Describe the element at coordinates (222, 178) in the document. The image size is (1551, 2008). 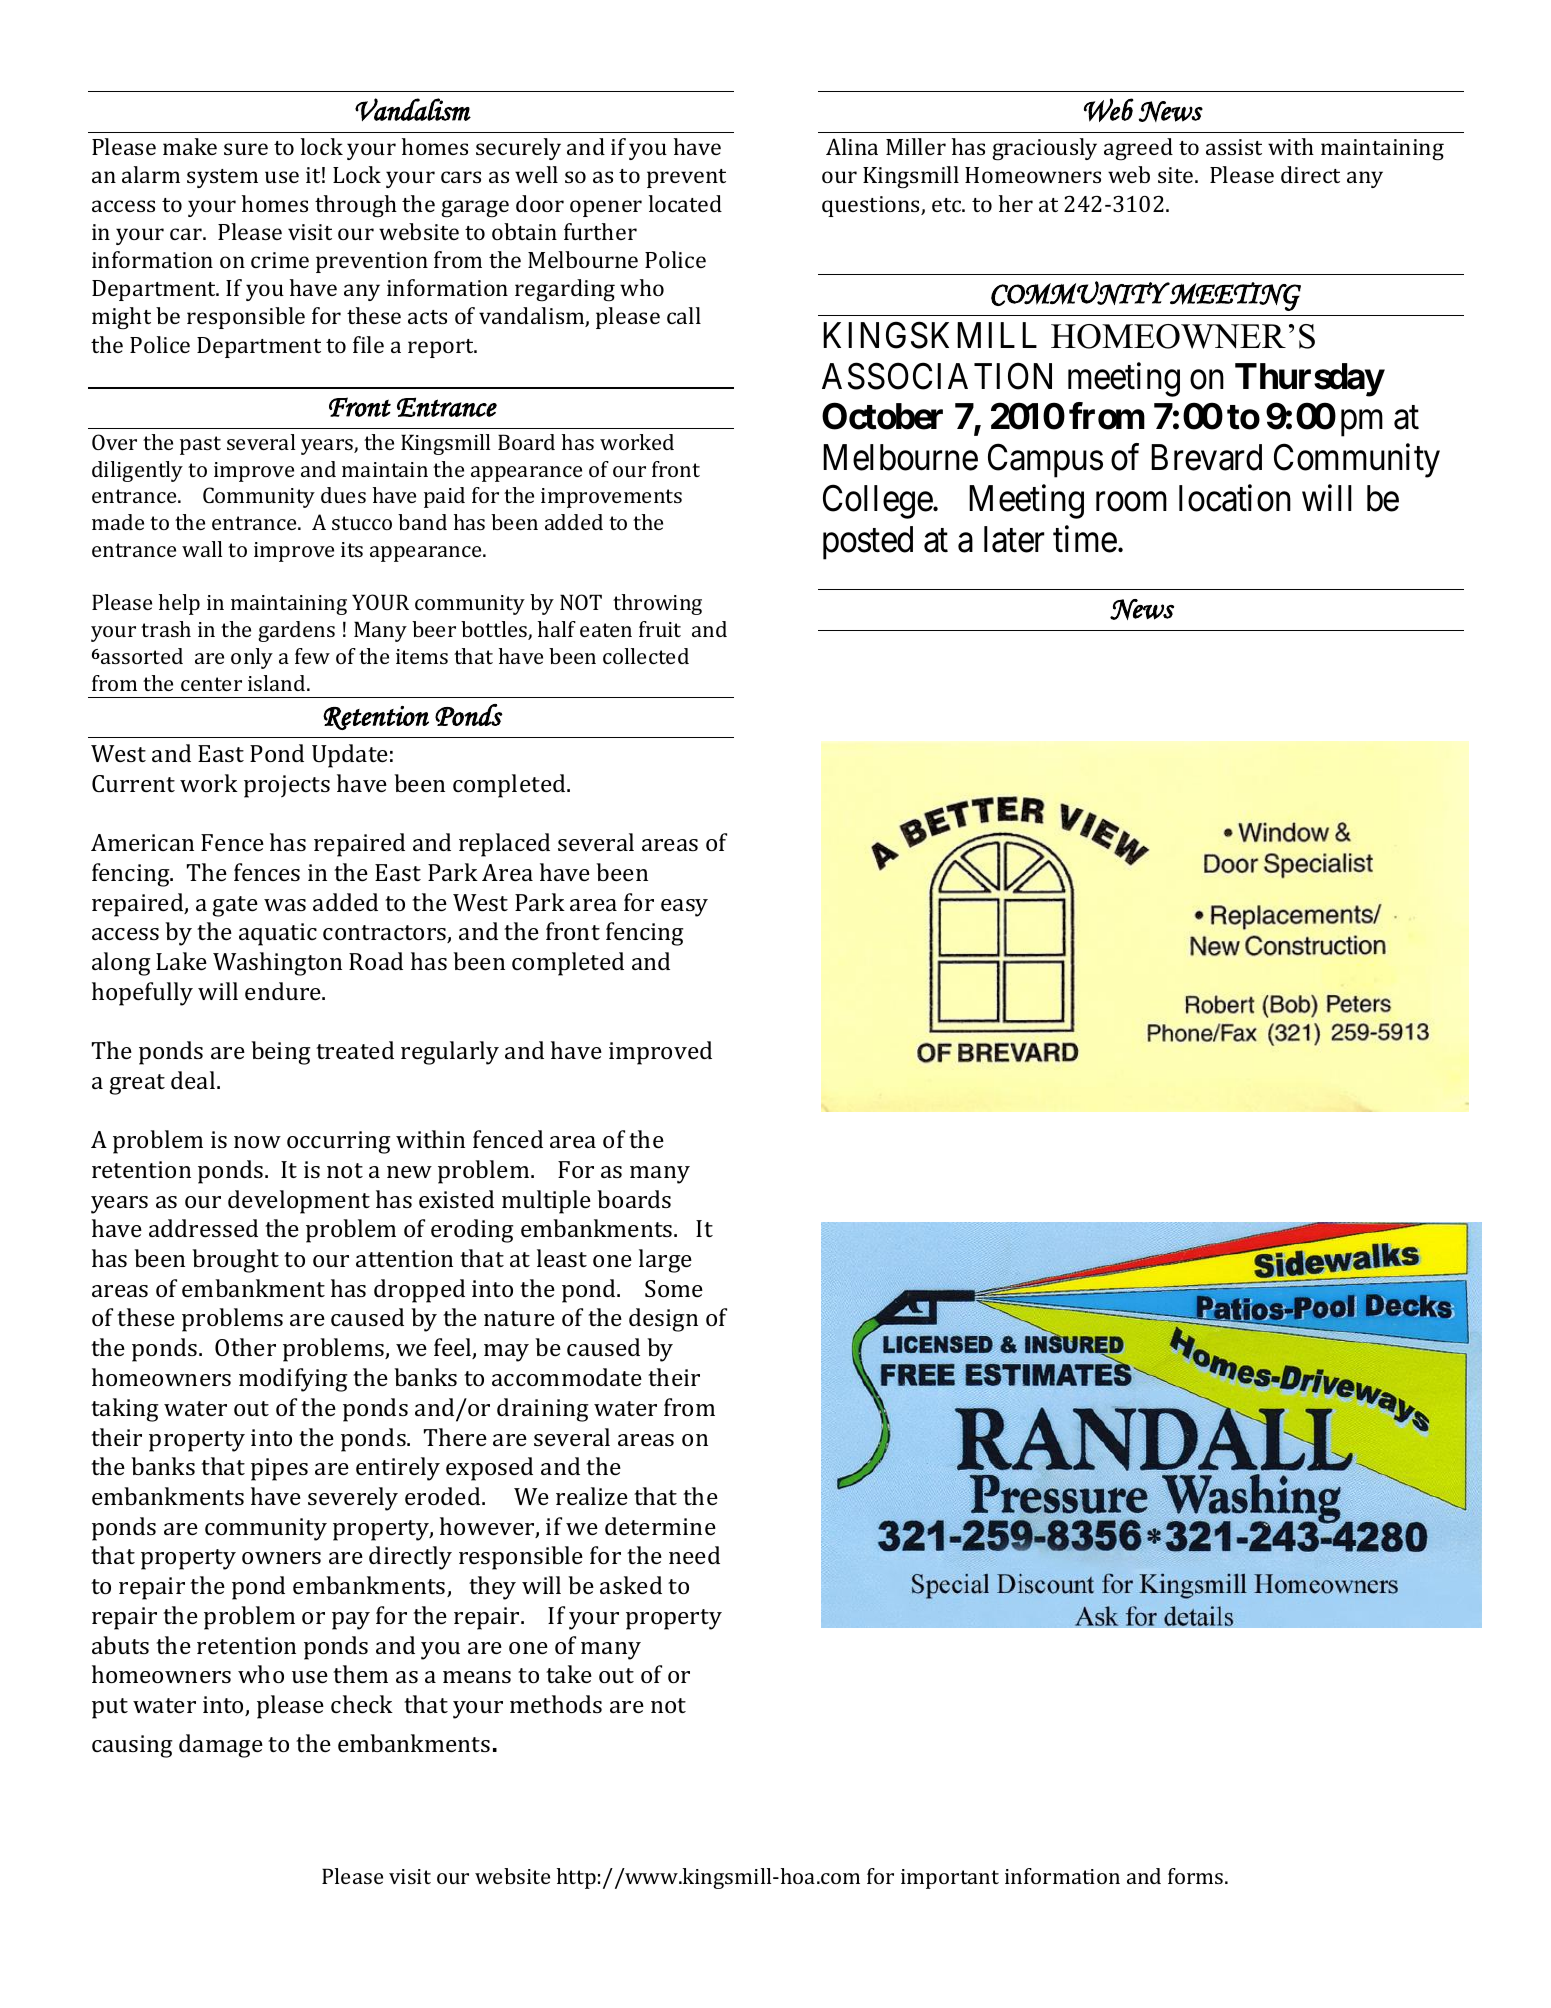
I see `system` at that location.
